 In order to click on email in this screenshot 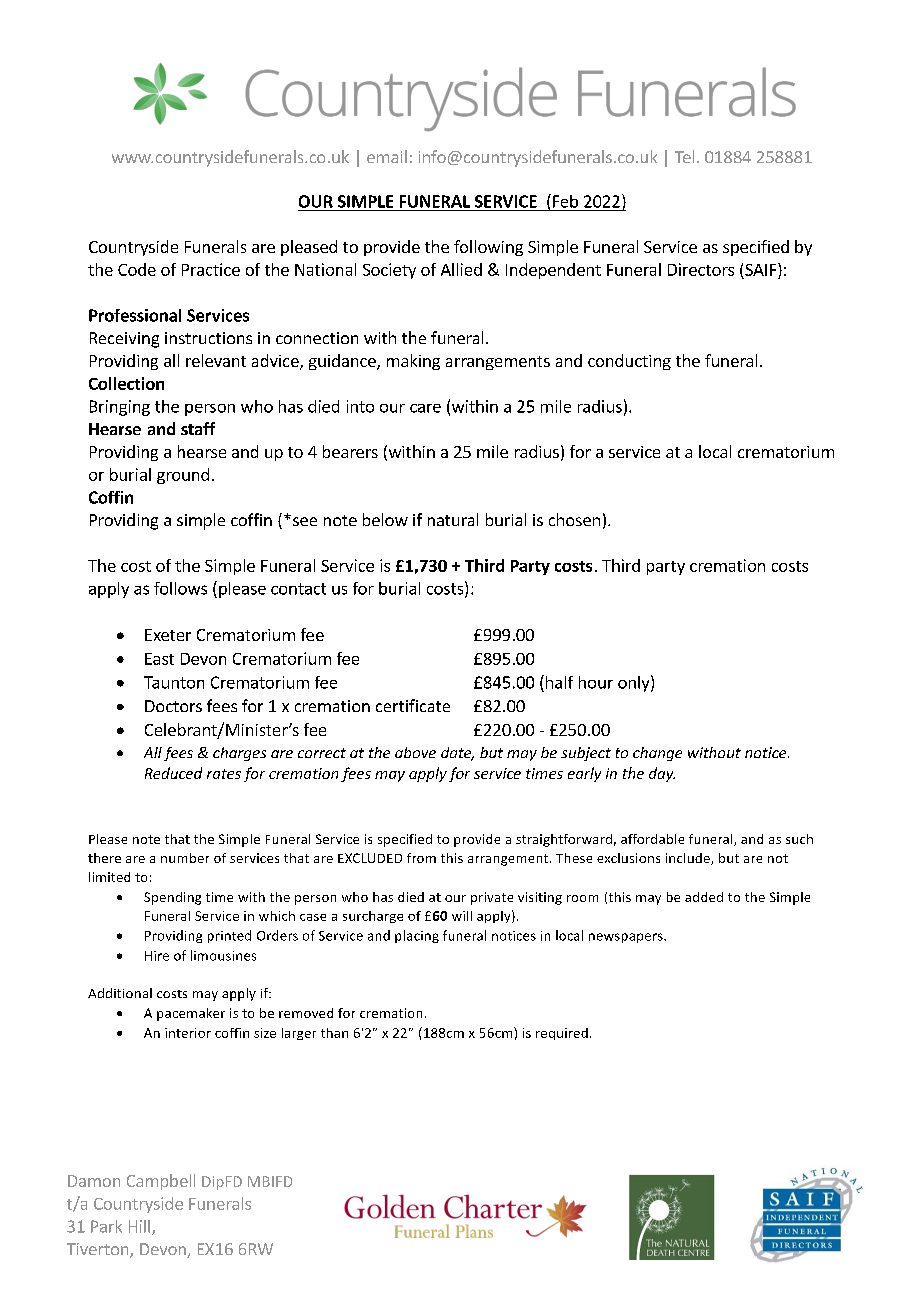, I will do `click(387, 156)`.
